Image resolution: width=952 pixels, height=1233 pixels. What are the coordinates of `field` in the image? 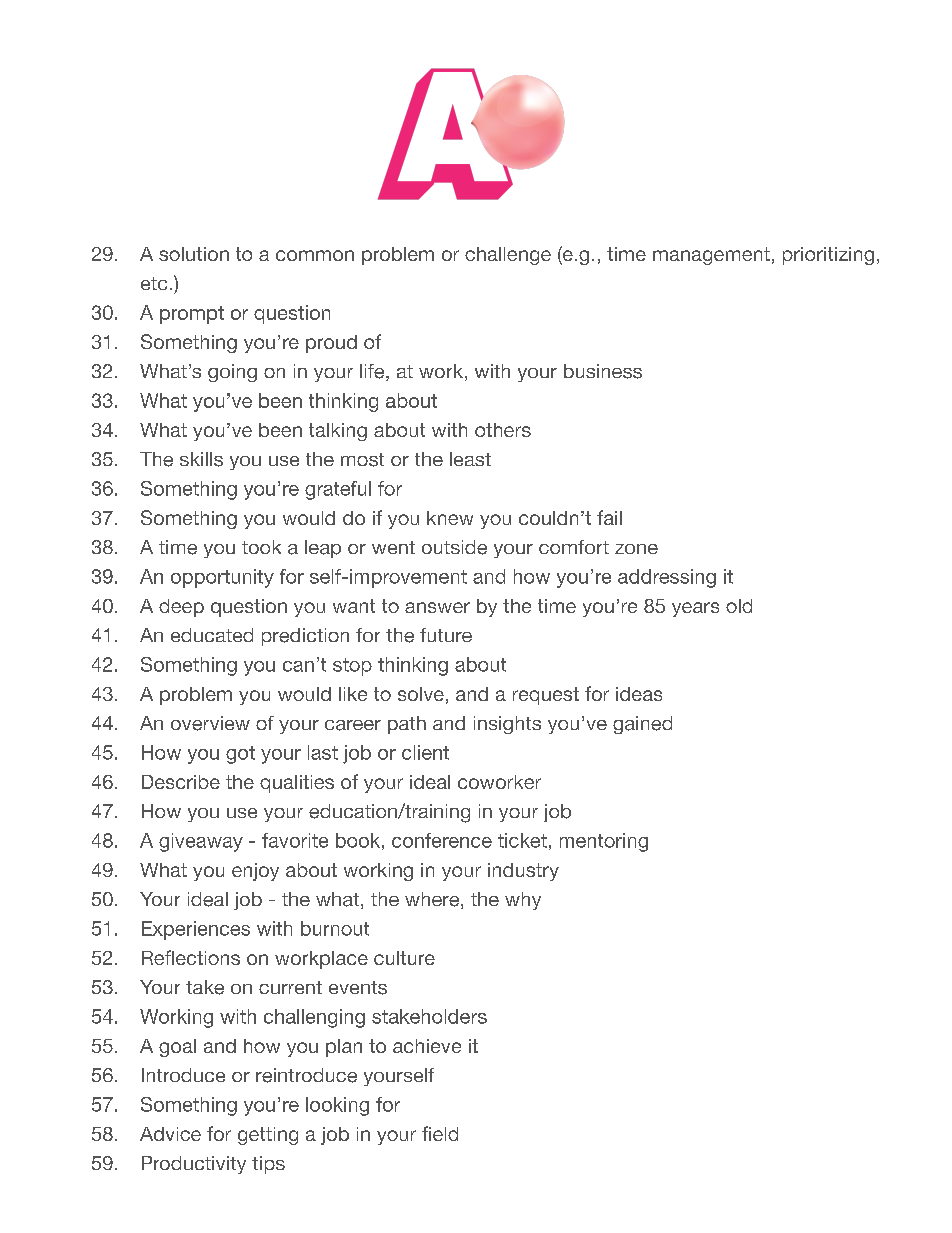 It's located at (440, 1133).
